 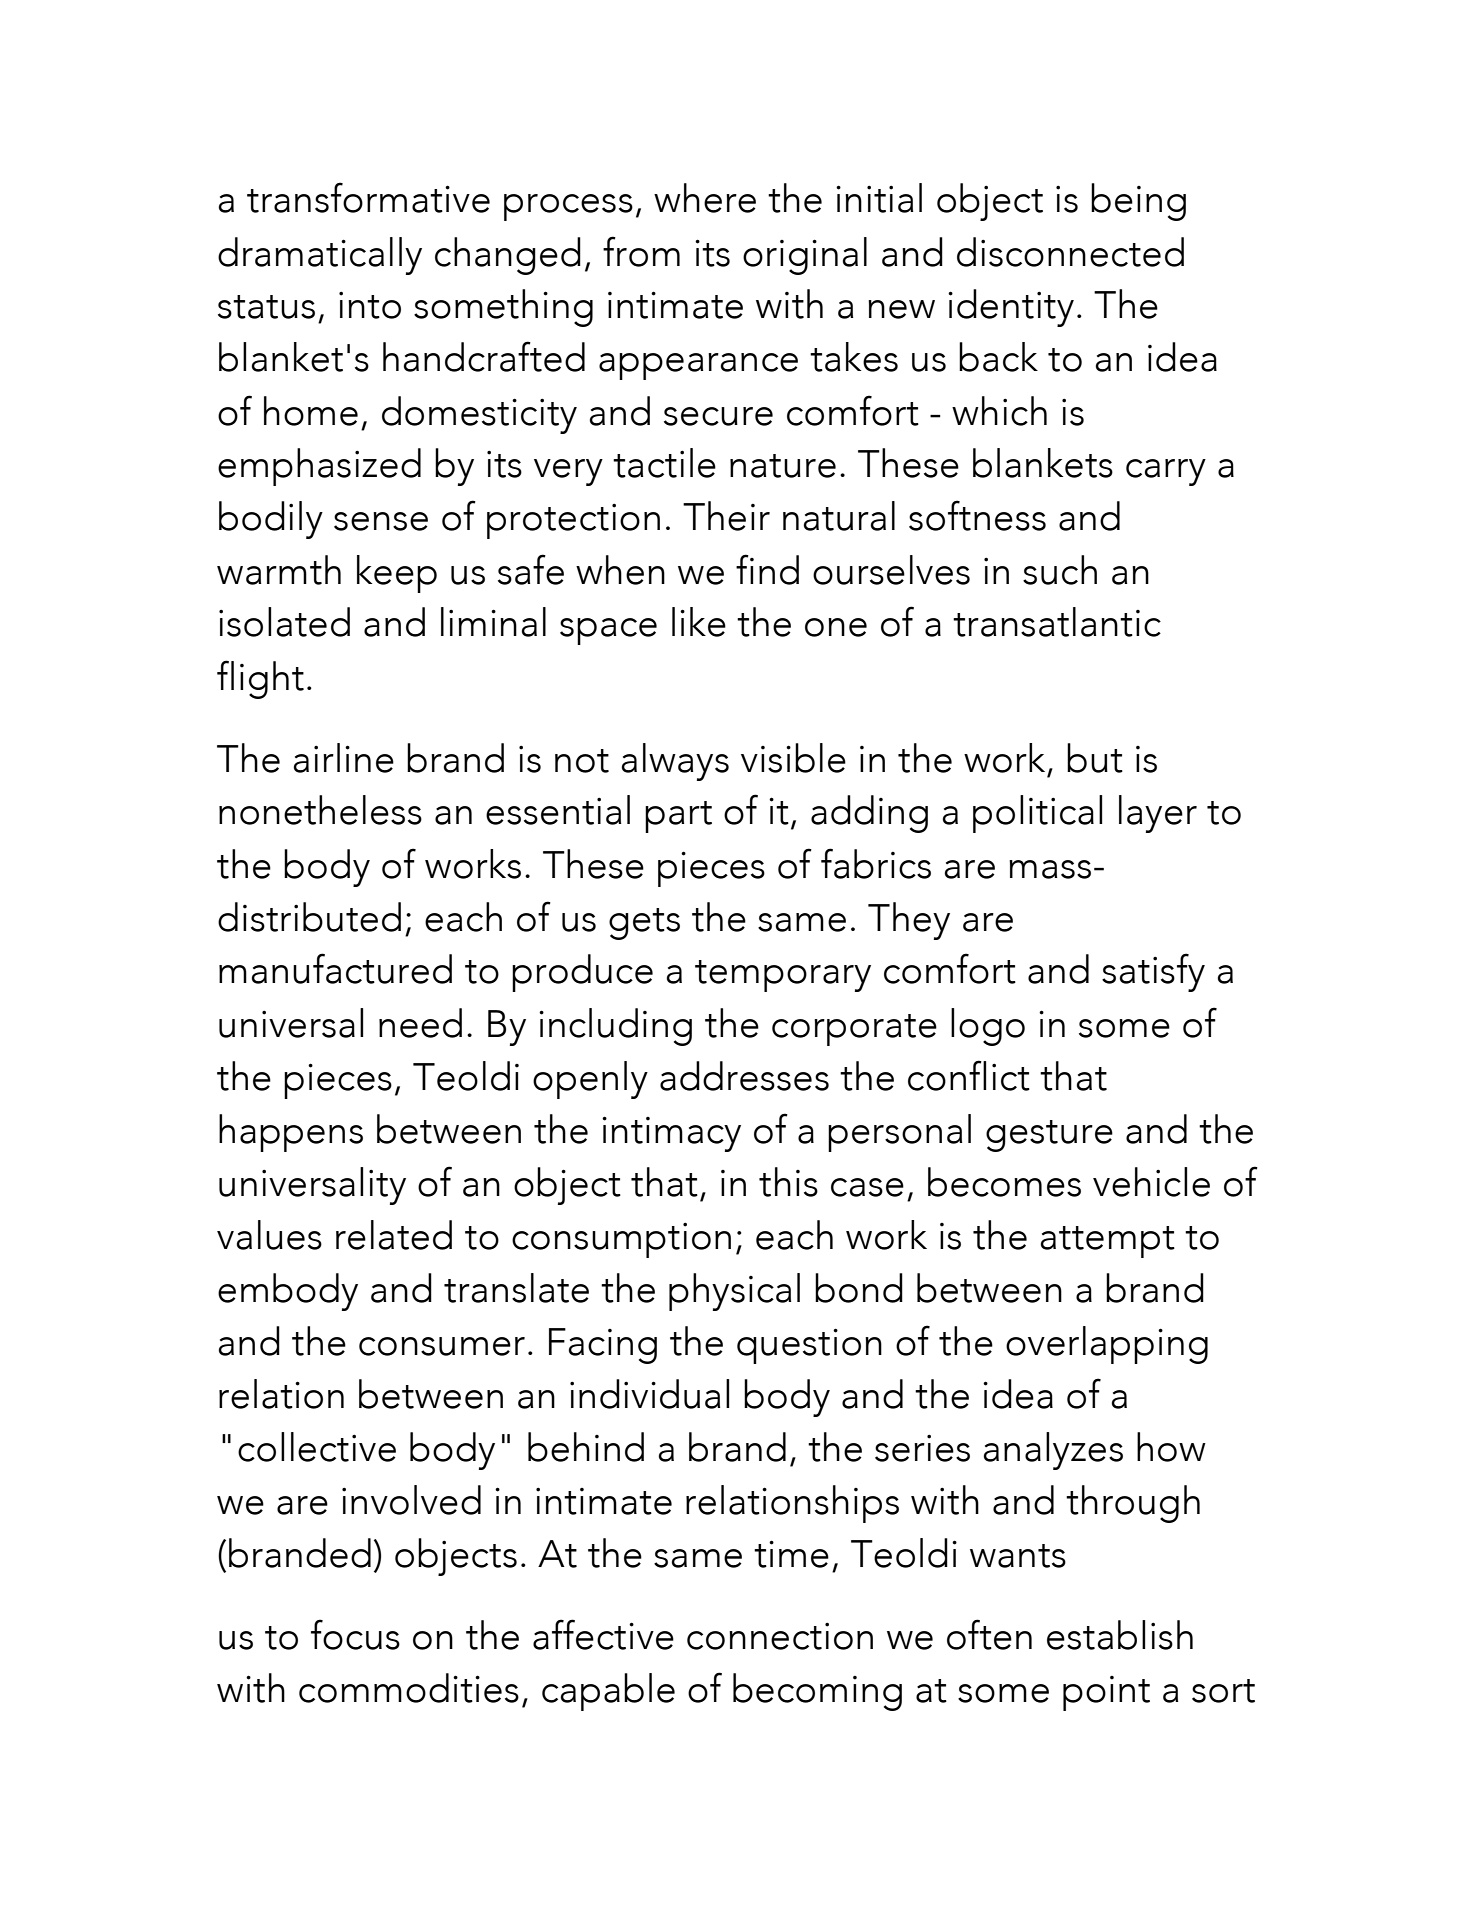 What do you see at coordinates (1151, 1182) in the page?
I see `vehicle` at bounding box center [1151, 1182].
